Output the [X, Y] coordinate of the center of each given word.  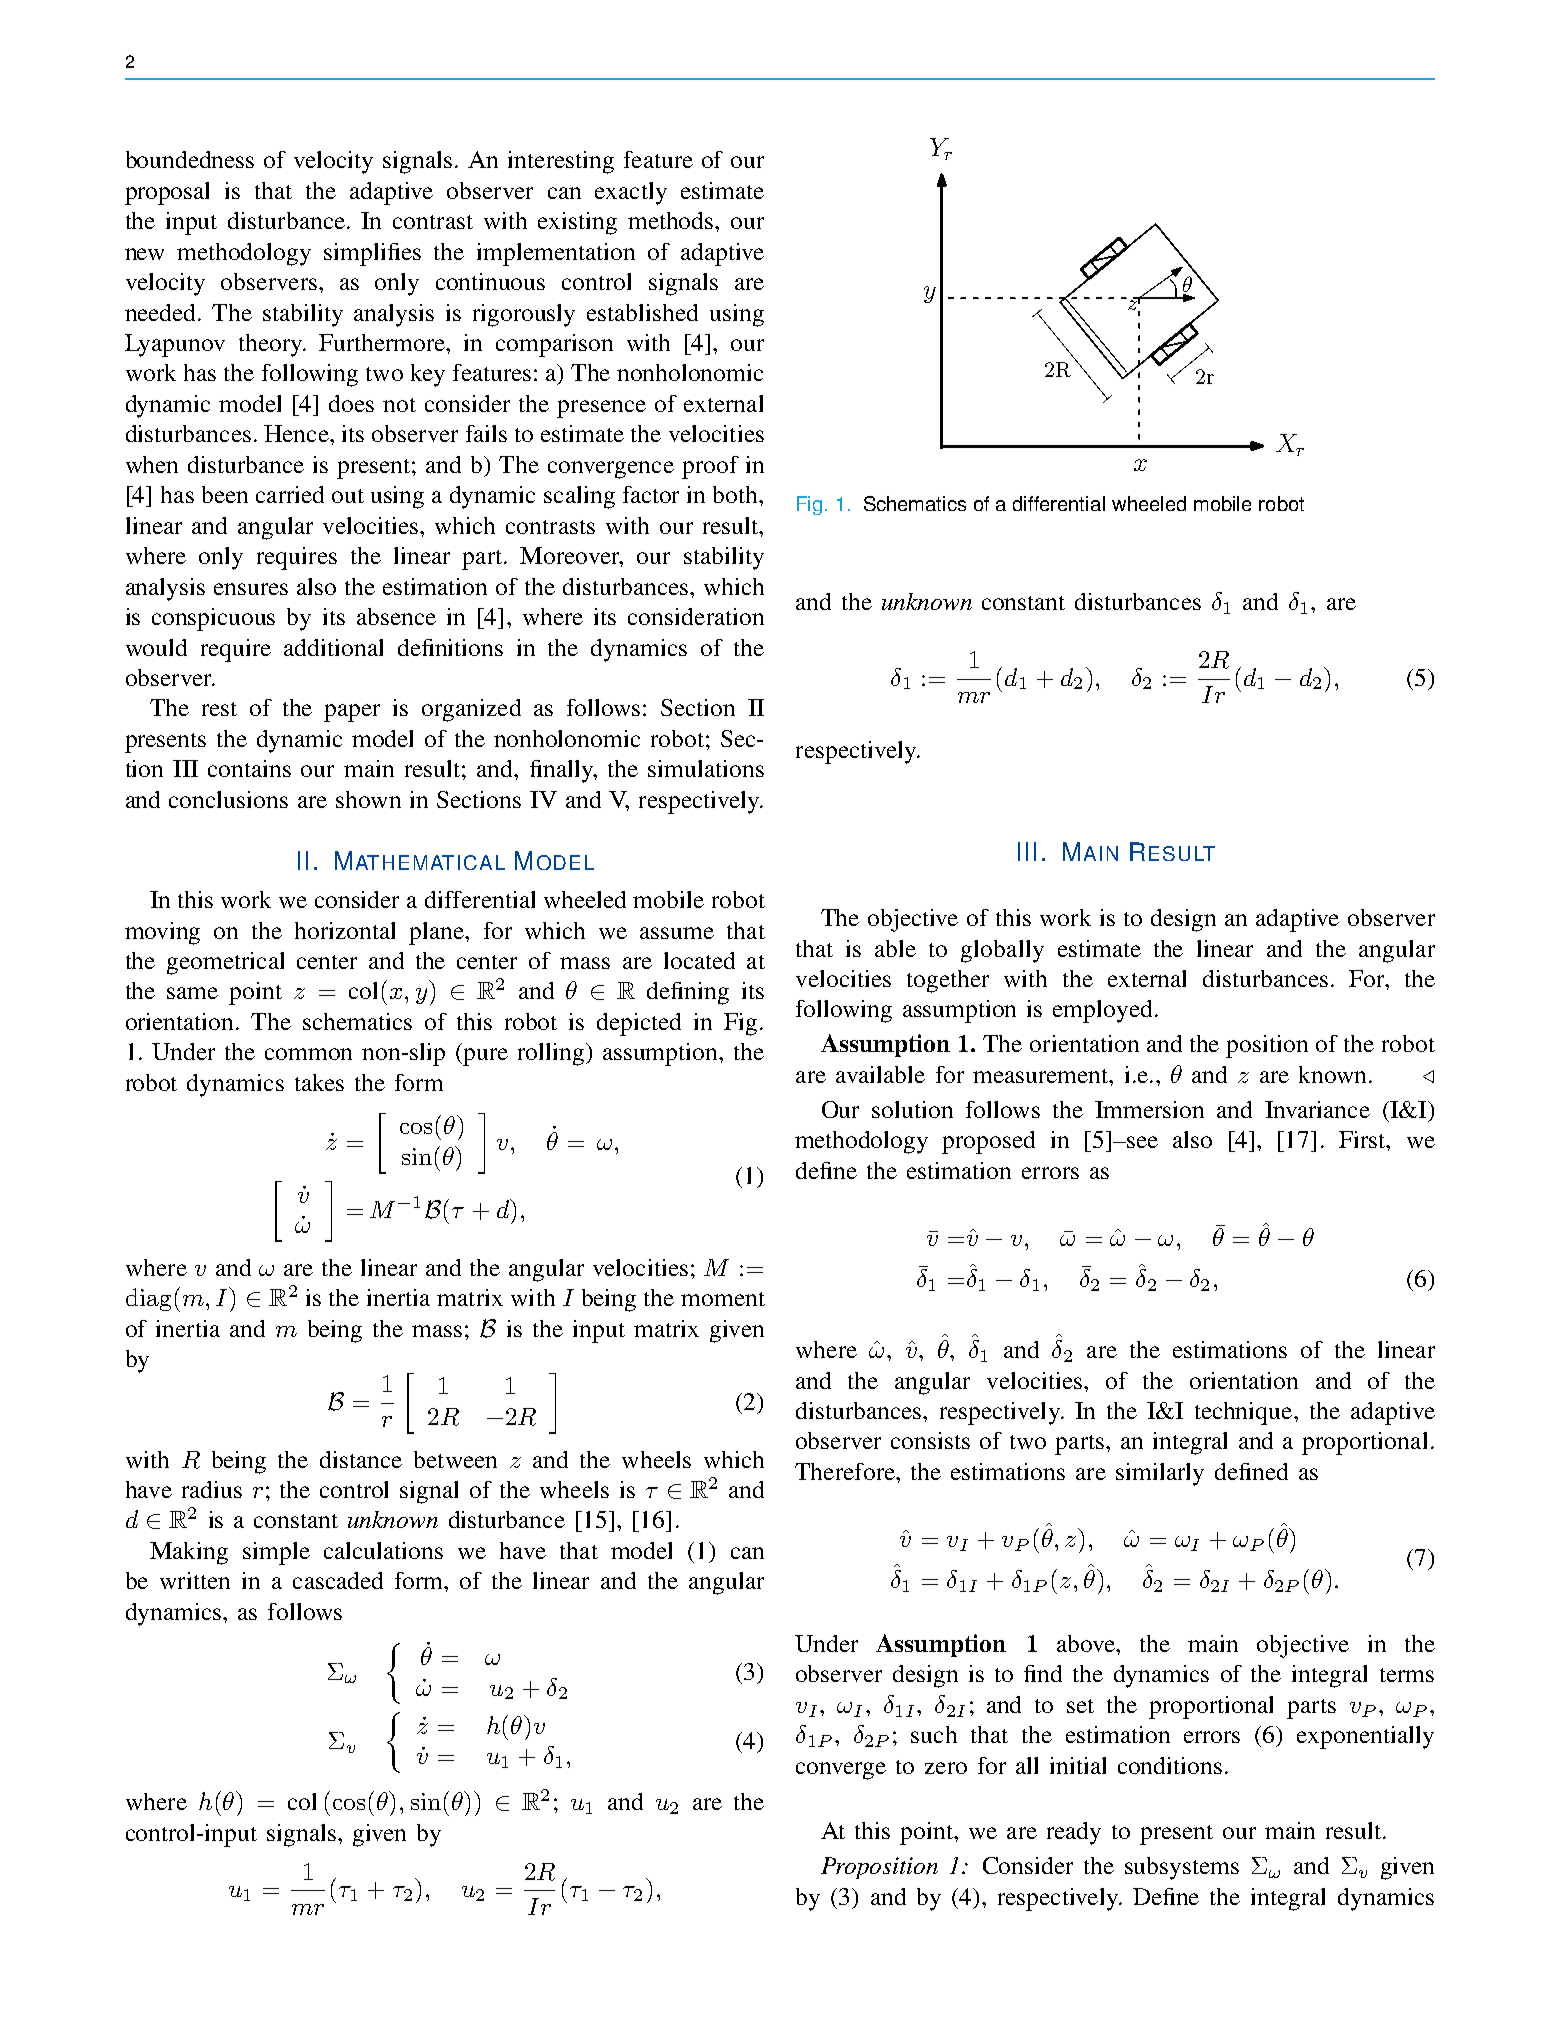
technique [1245, 1413]
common [308, 1054]
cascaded [338, 1580]
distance [361, 1459]
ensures [251, 589]
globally [1002, 951]
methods [672, 220]
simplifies [372, 254]
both [737, 494]
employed [1102, 1011]
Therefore [846, 1471]
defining [688, 993]
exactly [631, 193]
